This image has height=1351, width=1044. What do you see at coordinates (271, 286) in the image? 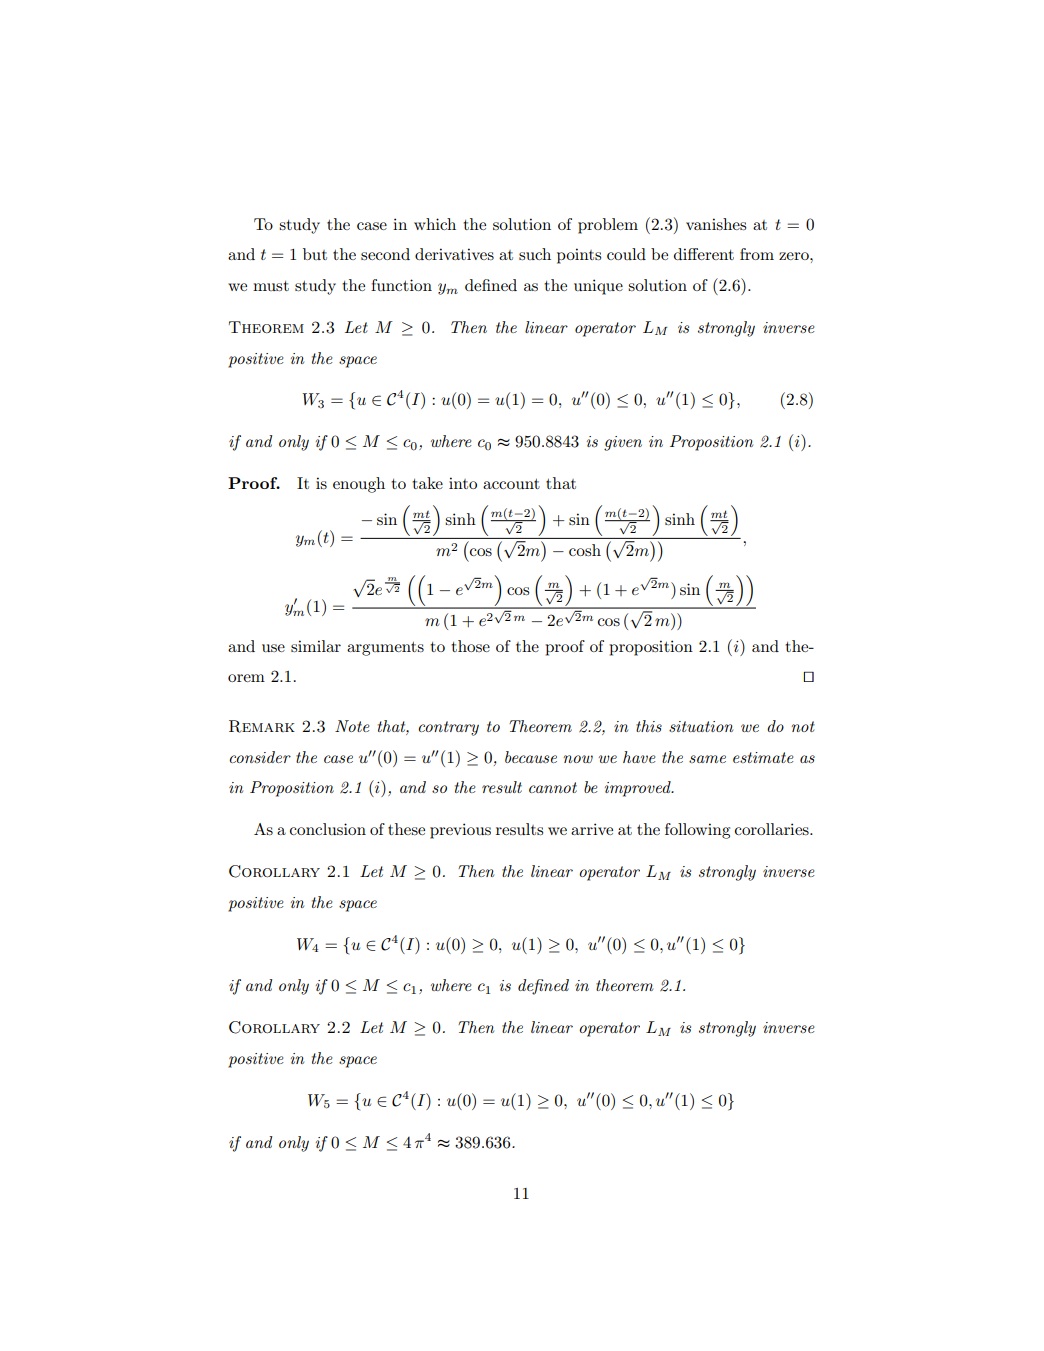
I see `must` at bounding box center [271, 286].
